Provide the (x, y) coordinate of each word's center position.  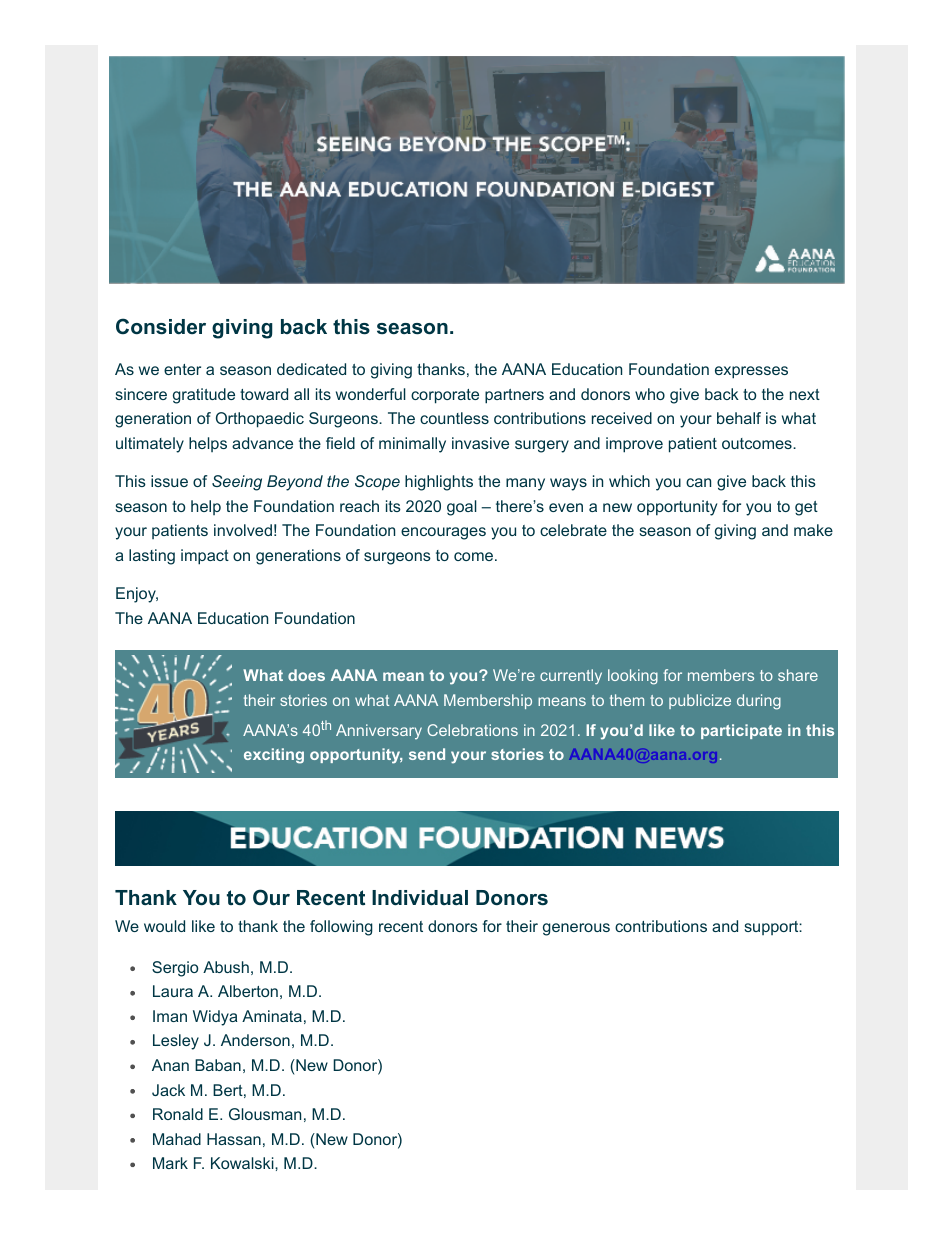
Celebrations (472, 730)
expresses (751, 372)
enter (182, 369)
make (813, 530)
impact (205, 557)
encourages (443, 533)
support (772, 928)
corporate (445, 396)
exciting (274, 756)
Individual (420, 897)
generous (576, 929)
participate (741, 731)
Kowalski (243, 1163)
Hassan (234, 1139)
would (164, 926)
